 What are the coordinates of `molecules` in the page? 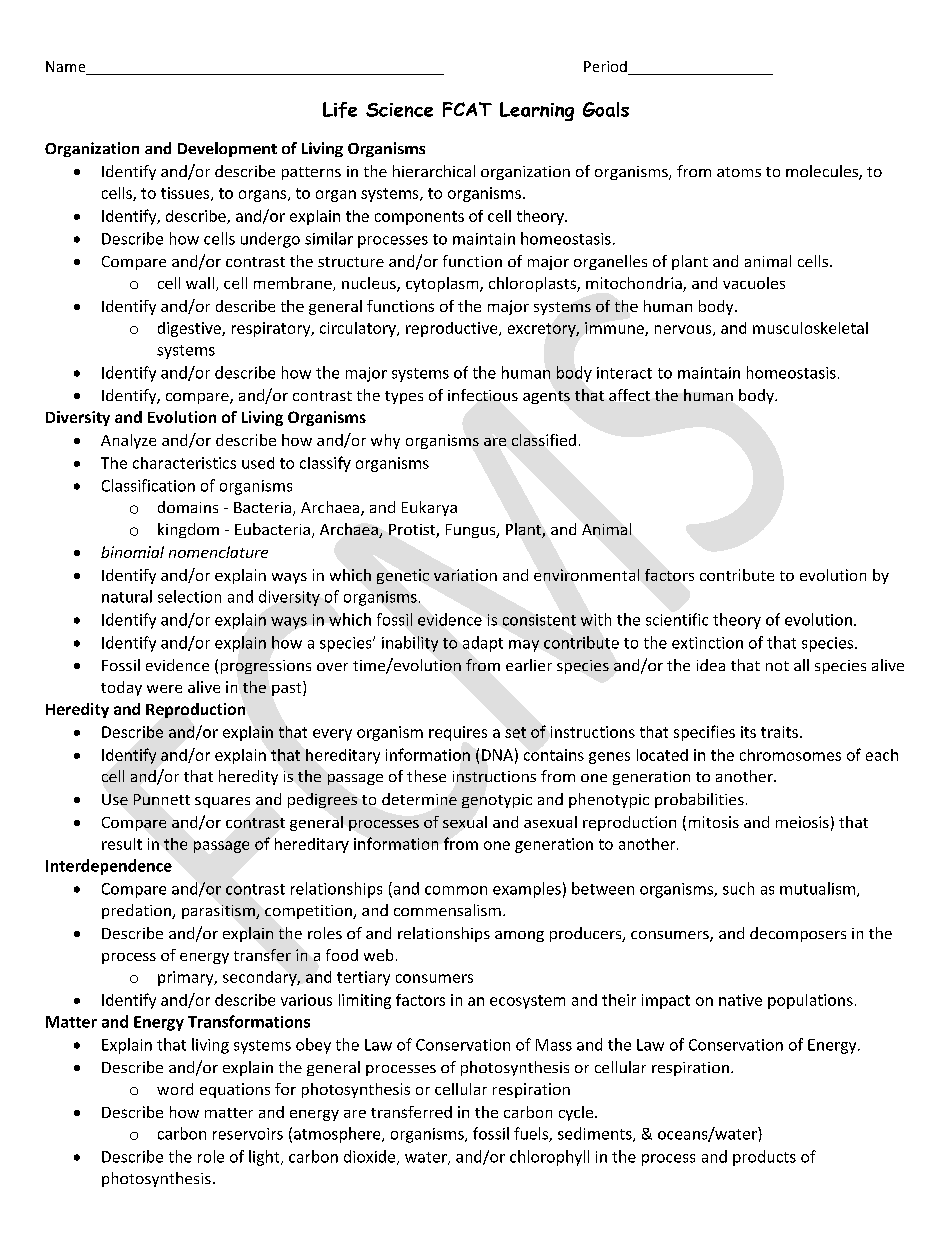 It's located at (823, 172).
